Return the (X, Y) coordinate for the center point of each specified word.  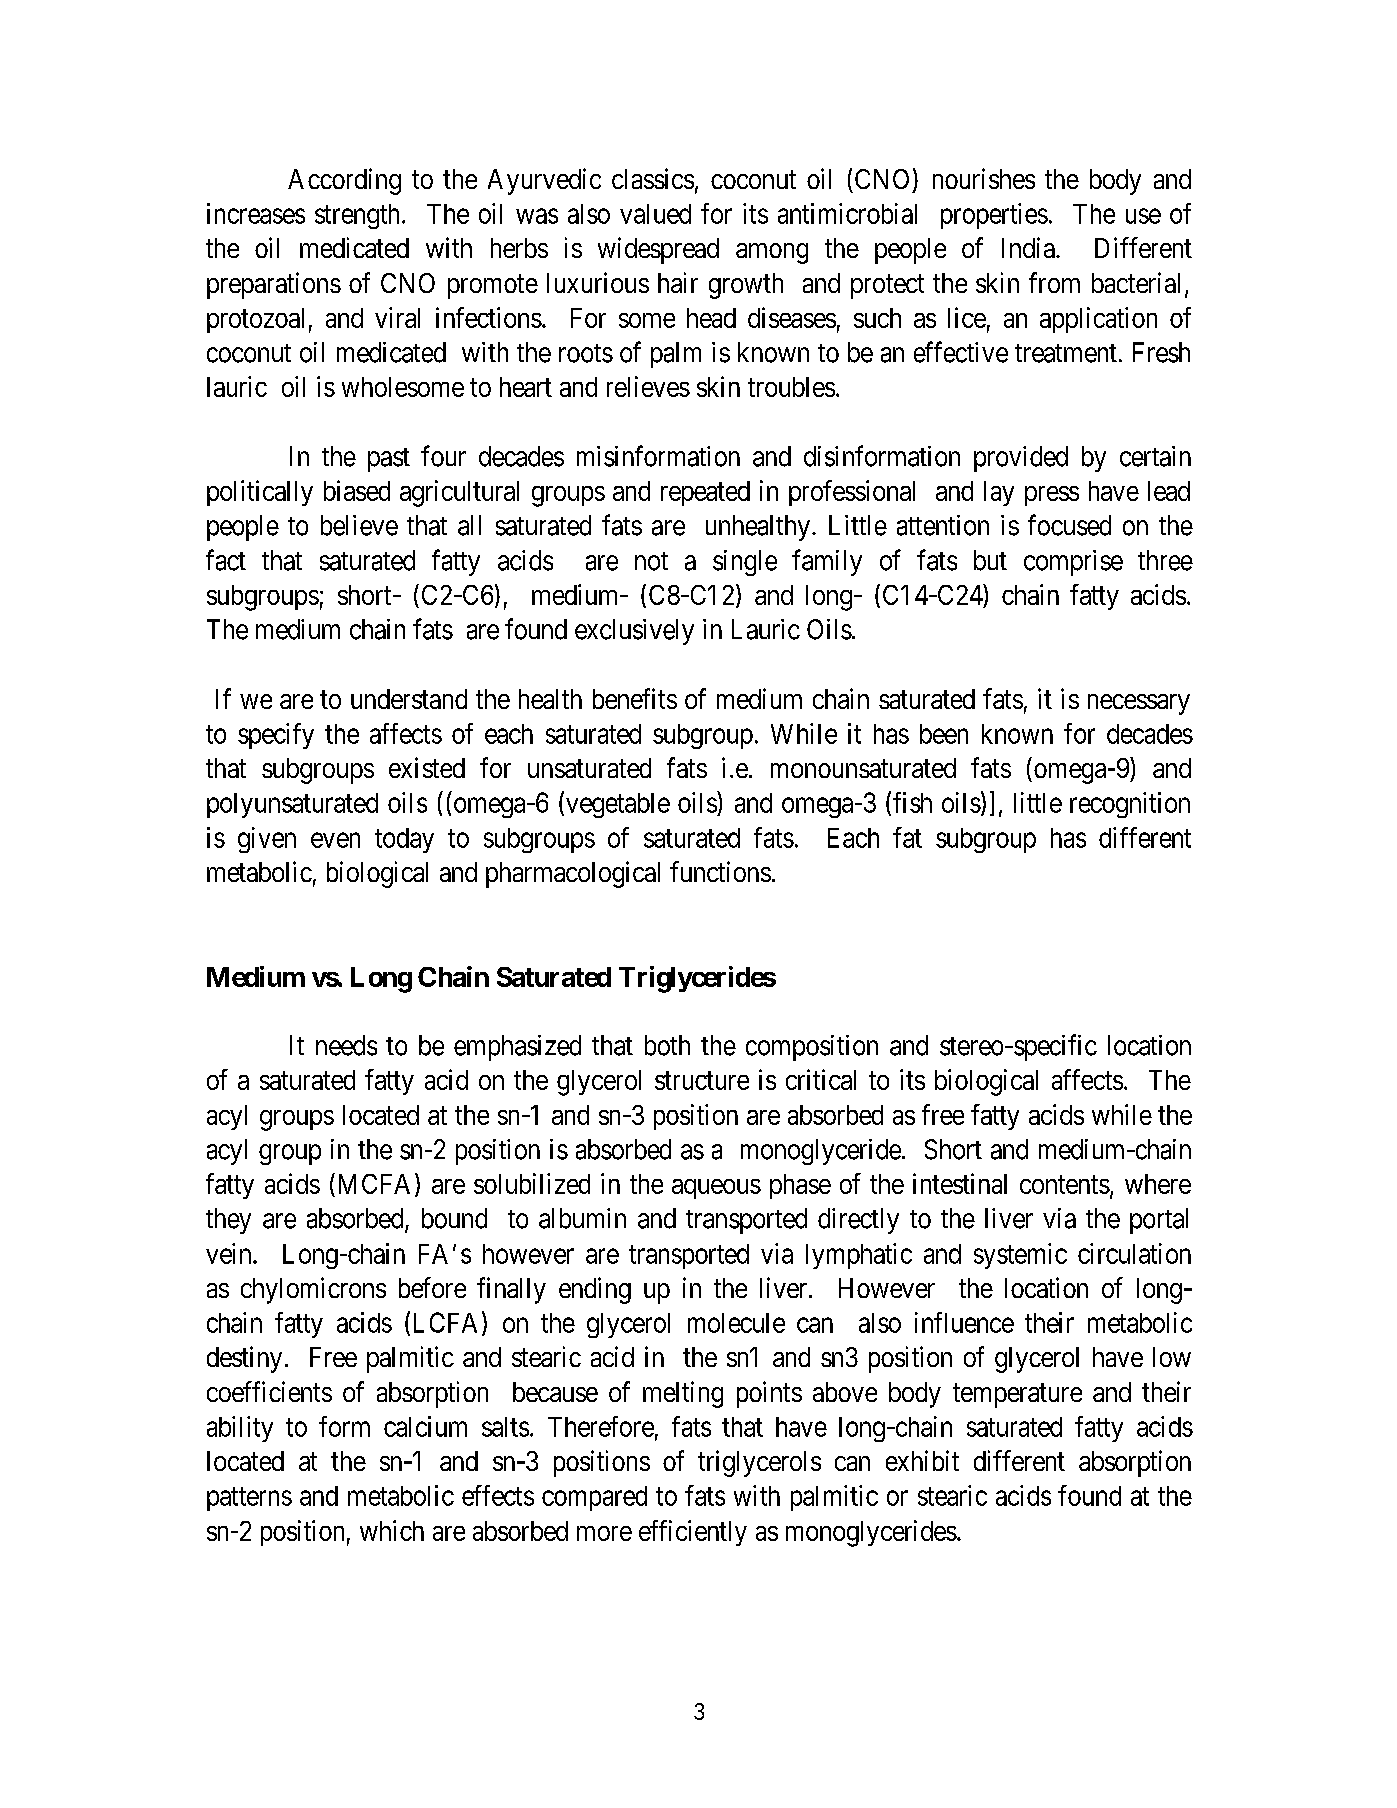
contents (1065, 1184)
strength (359, 216)
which (392, 1530)
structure (702, 1080)
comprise (1073, 563)
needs (346, 1045)
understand (409, 699)
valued (655, 214)
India (1029, 247)
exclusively (634, 632)
